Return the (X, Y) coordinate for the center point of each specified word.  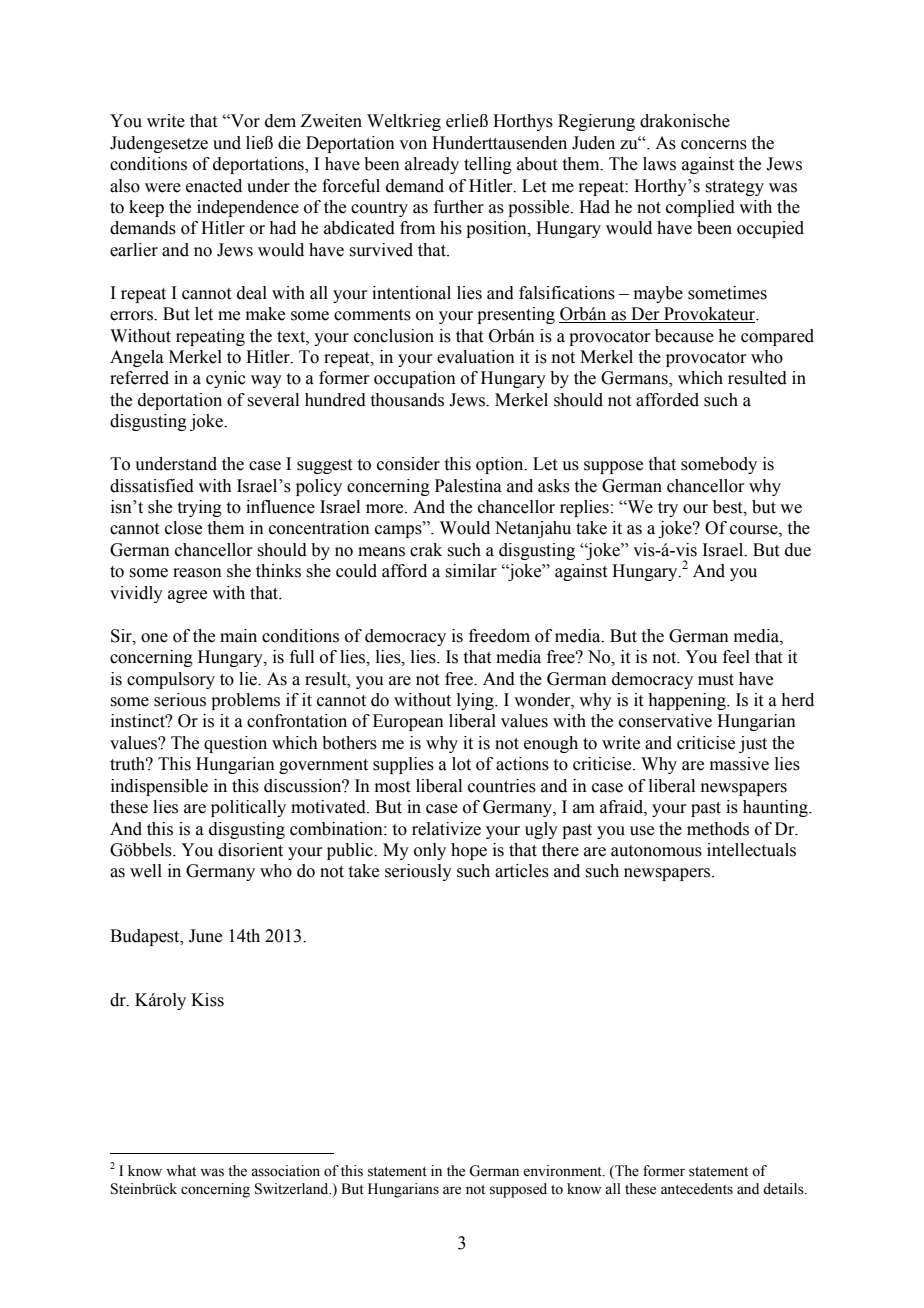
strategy (734, 188)
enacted (214, 186)
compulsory (171, 680)
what (181, 1171)
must (716, 680)
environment (563, 1171)
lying (476, 701)
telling (488, 165)
